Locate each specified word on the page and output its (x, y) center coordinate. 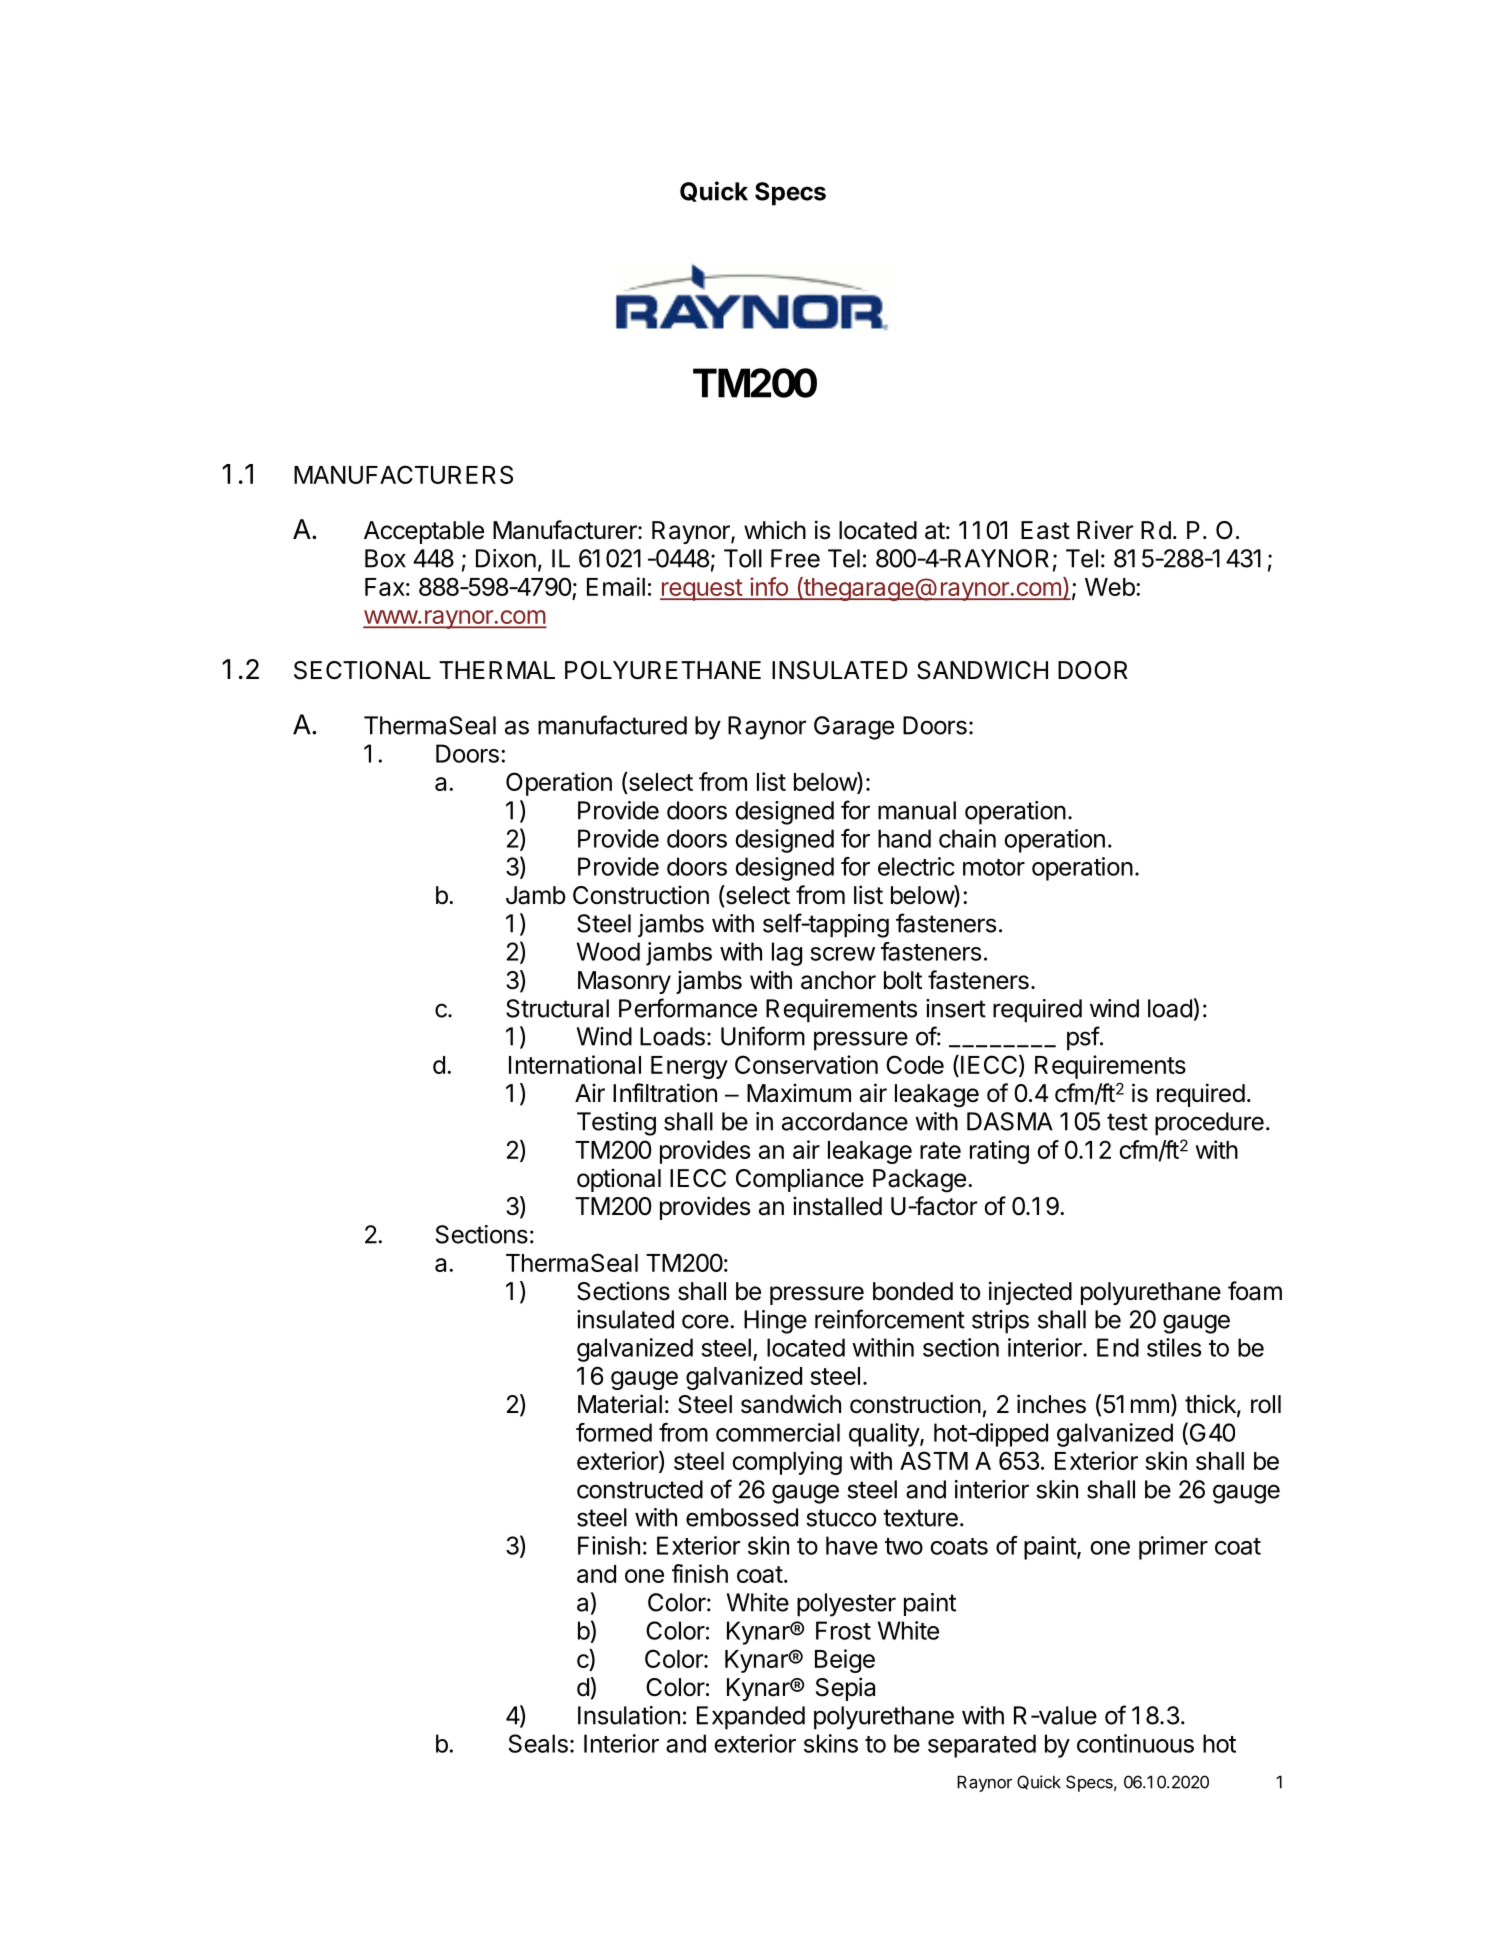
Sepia (845, 1689)
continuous (1135, 1743)
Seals (538, 1743)
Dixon (506, 558)
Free (795, 558)
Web (1110, 587)
